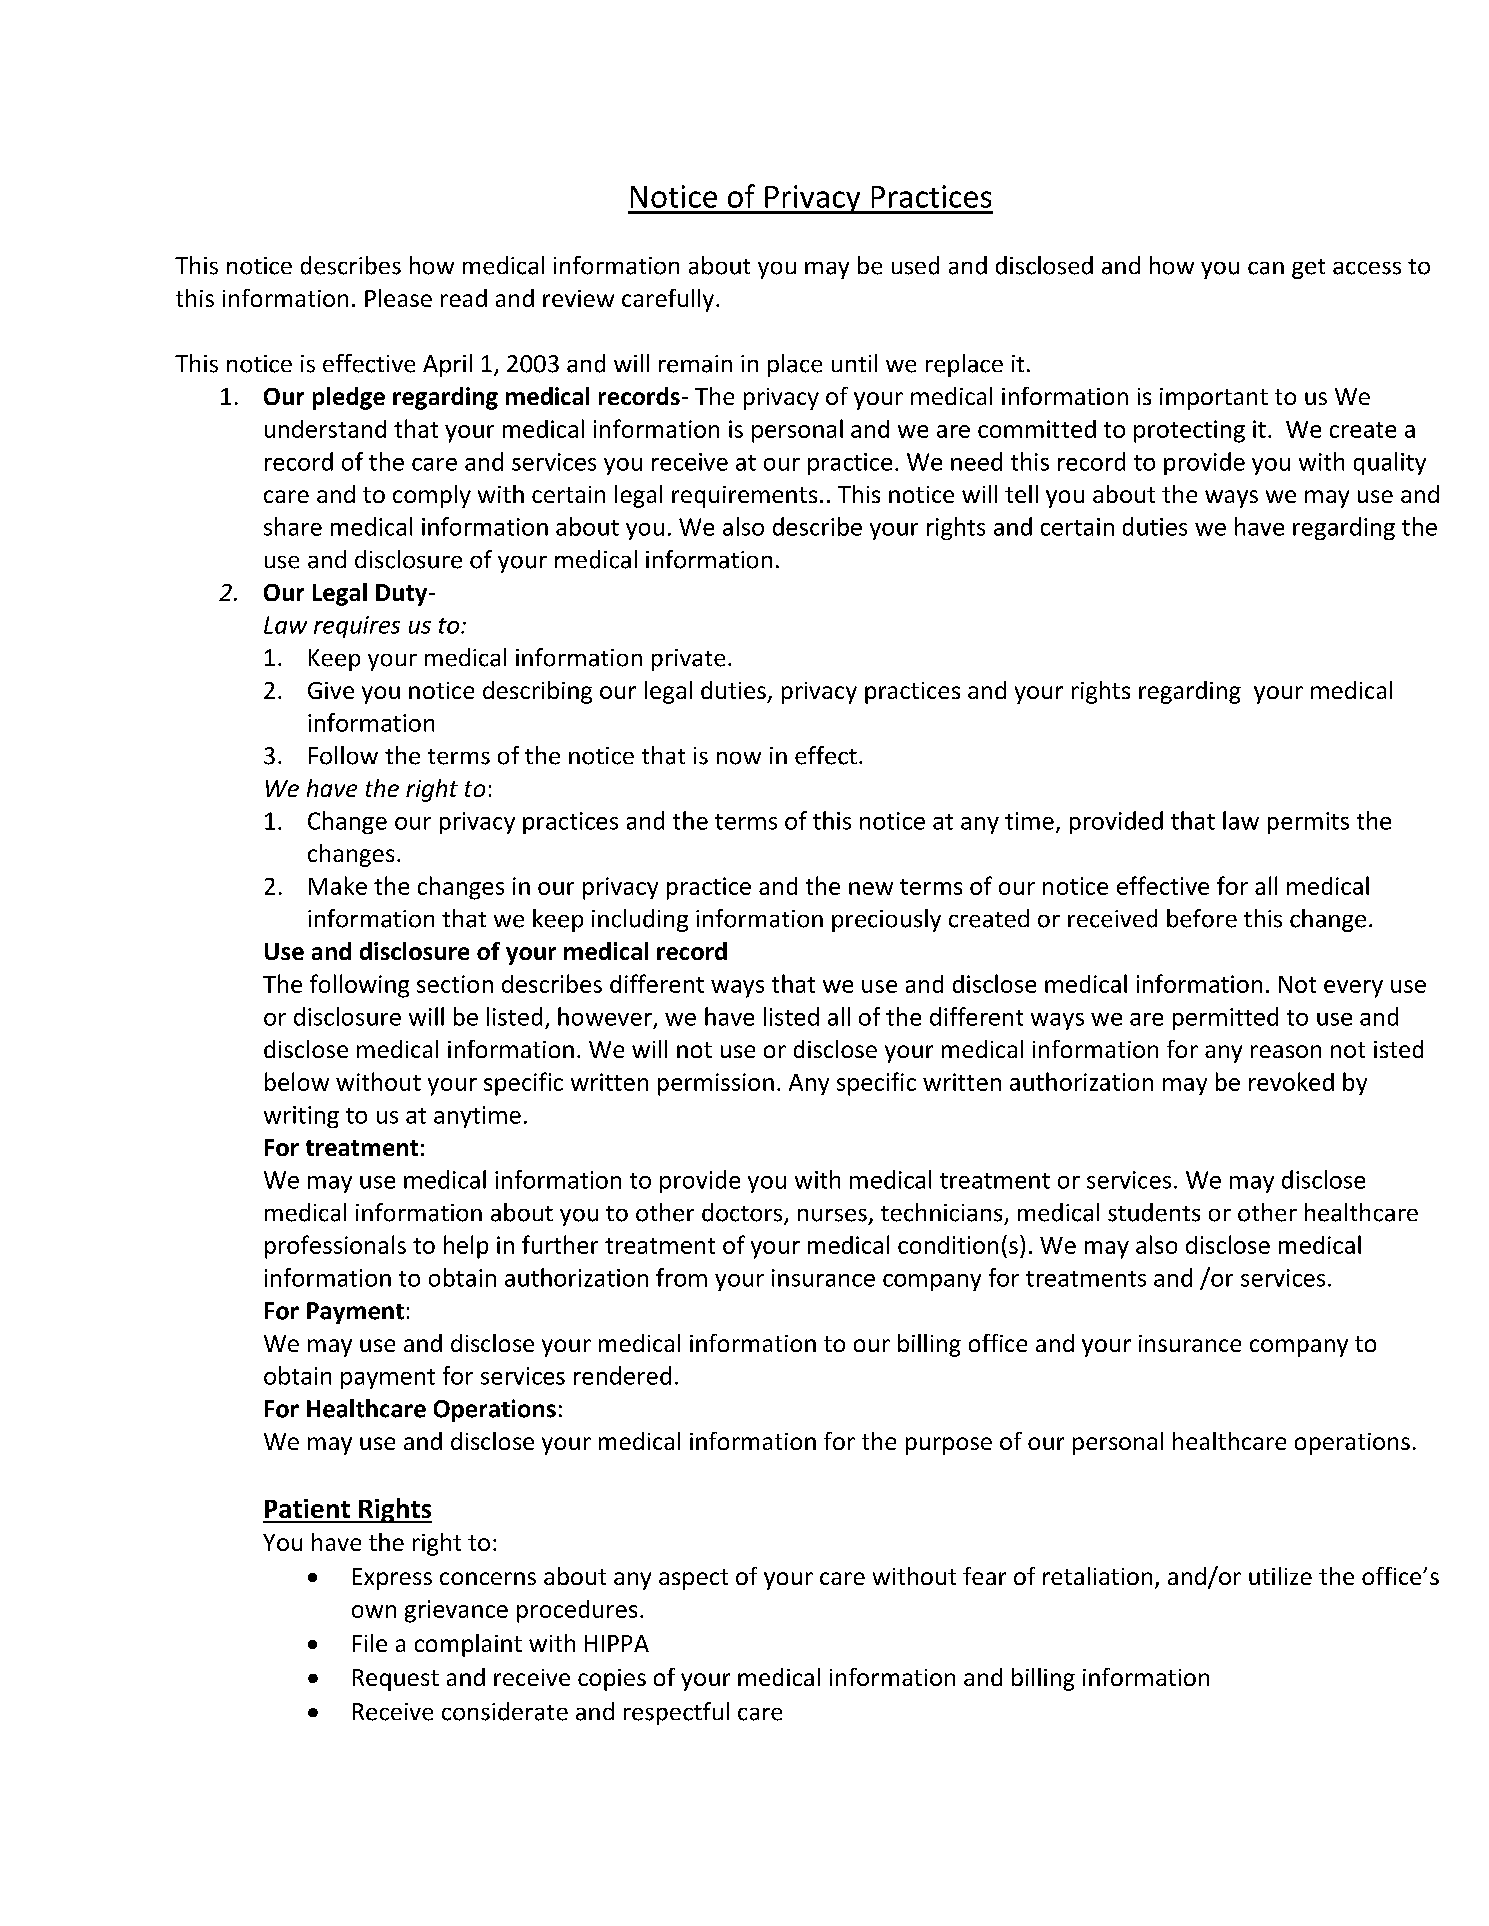 This document has height=1926, width=1489. What do you see at coordinates (739, 758) in the document?
I see `now` at bounding box center [739, 758].
